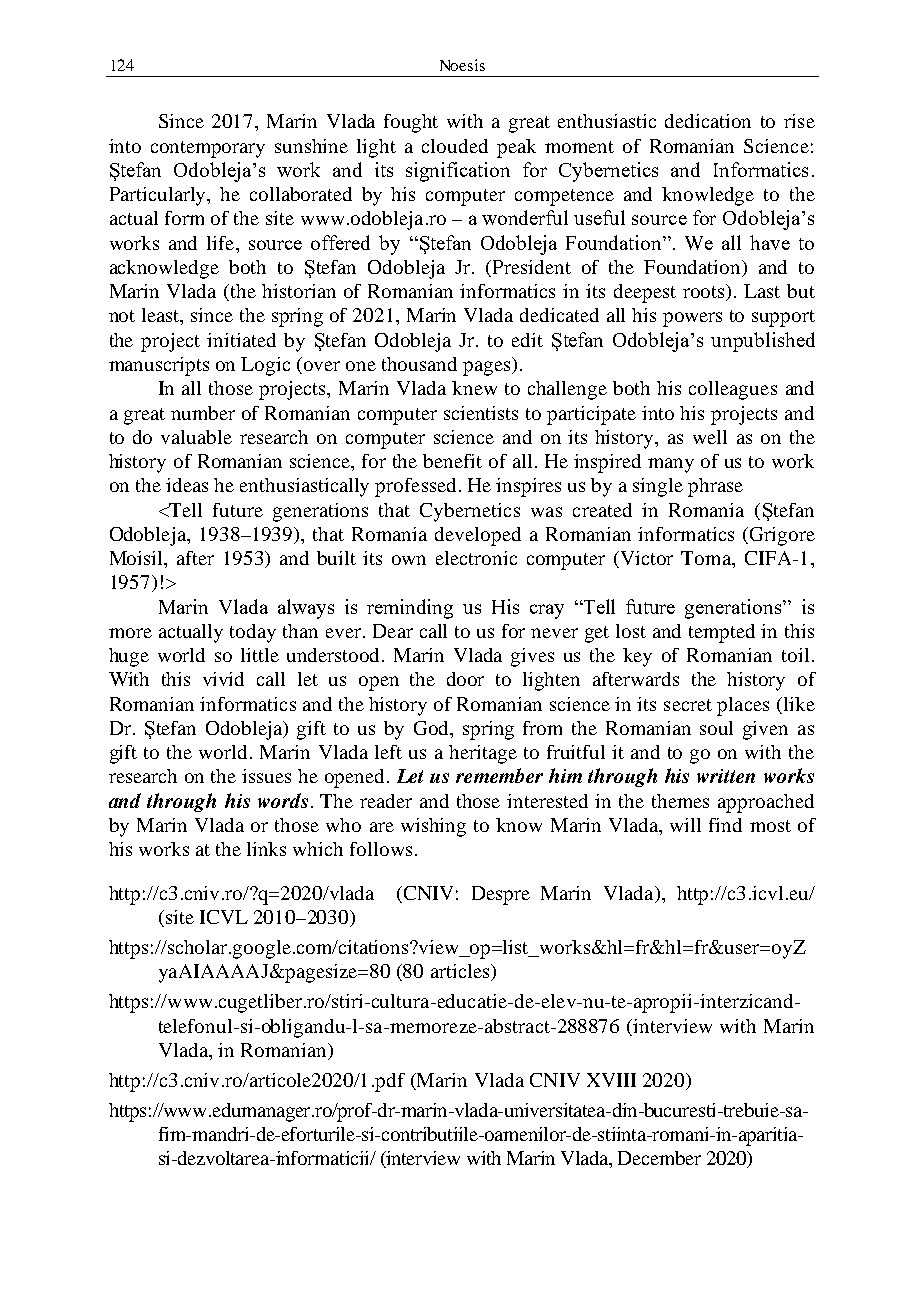 The image size is (924, 1305). I want to click on dedication, so click(708, 121).
